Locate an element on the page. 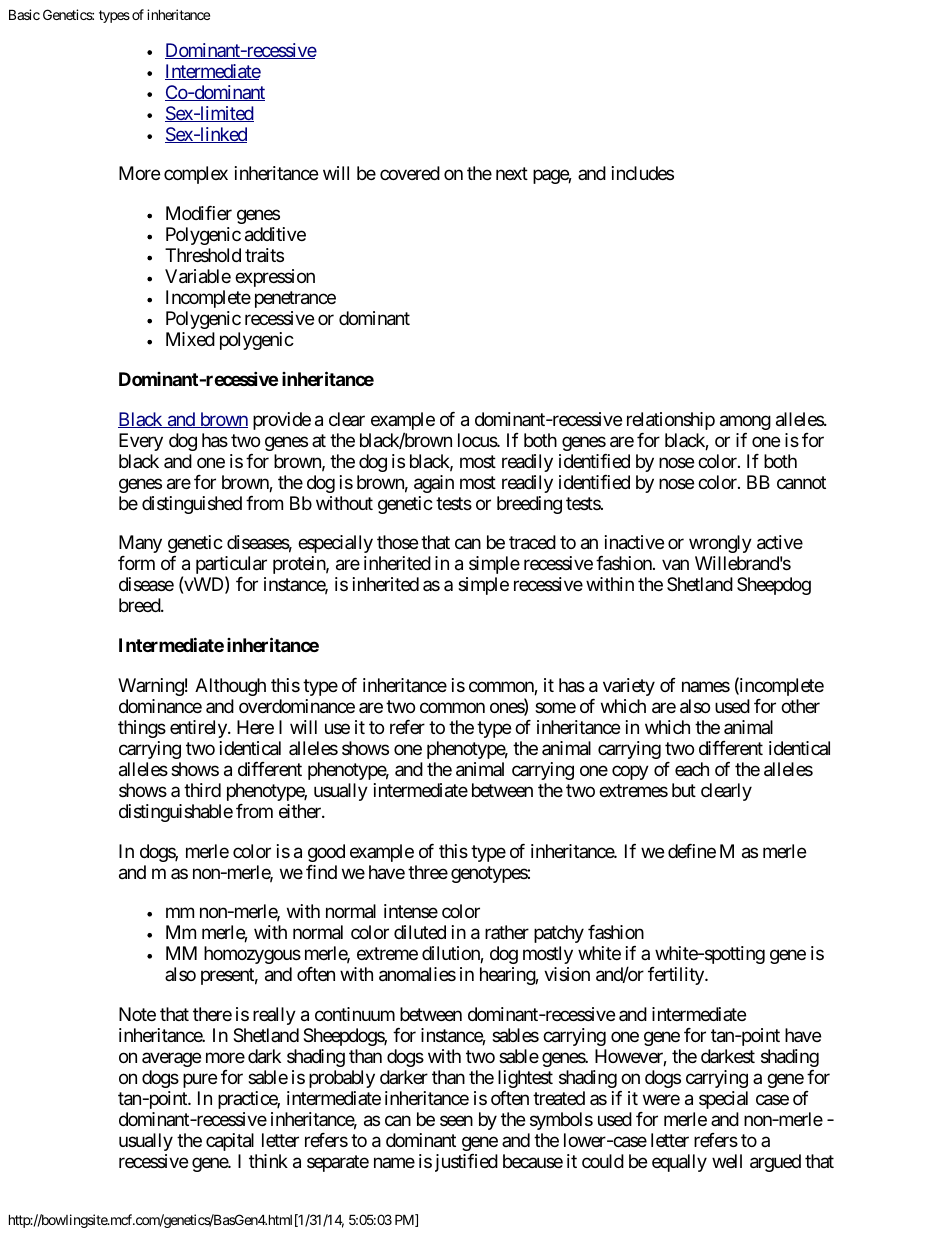  covered is located at coordinates (410, 173).
